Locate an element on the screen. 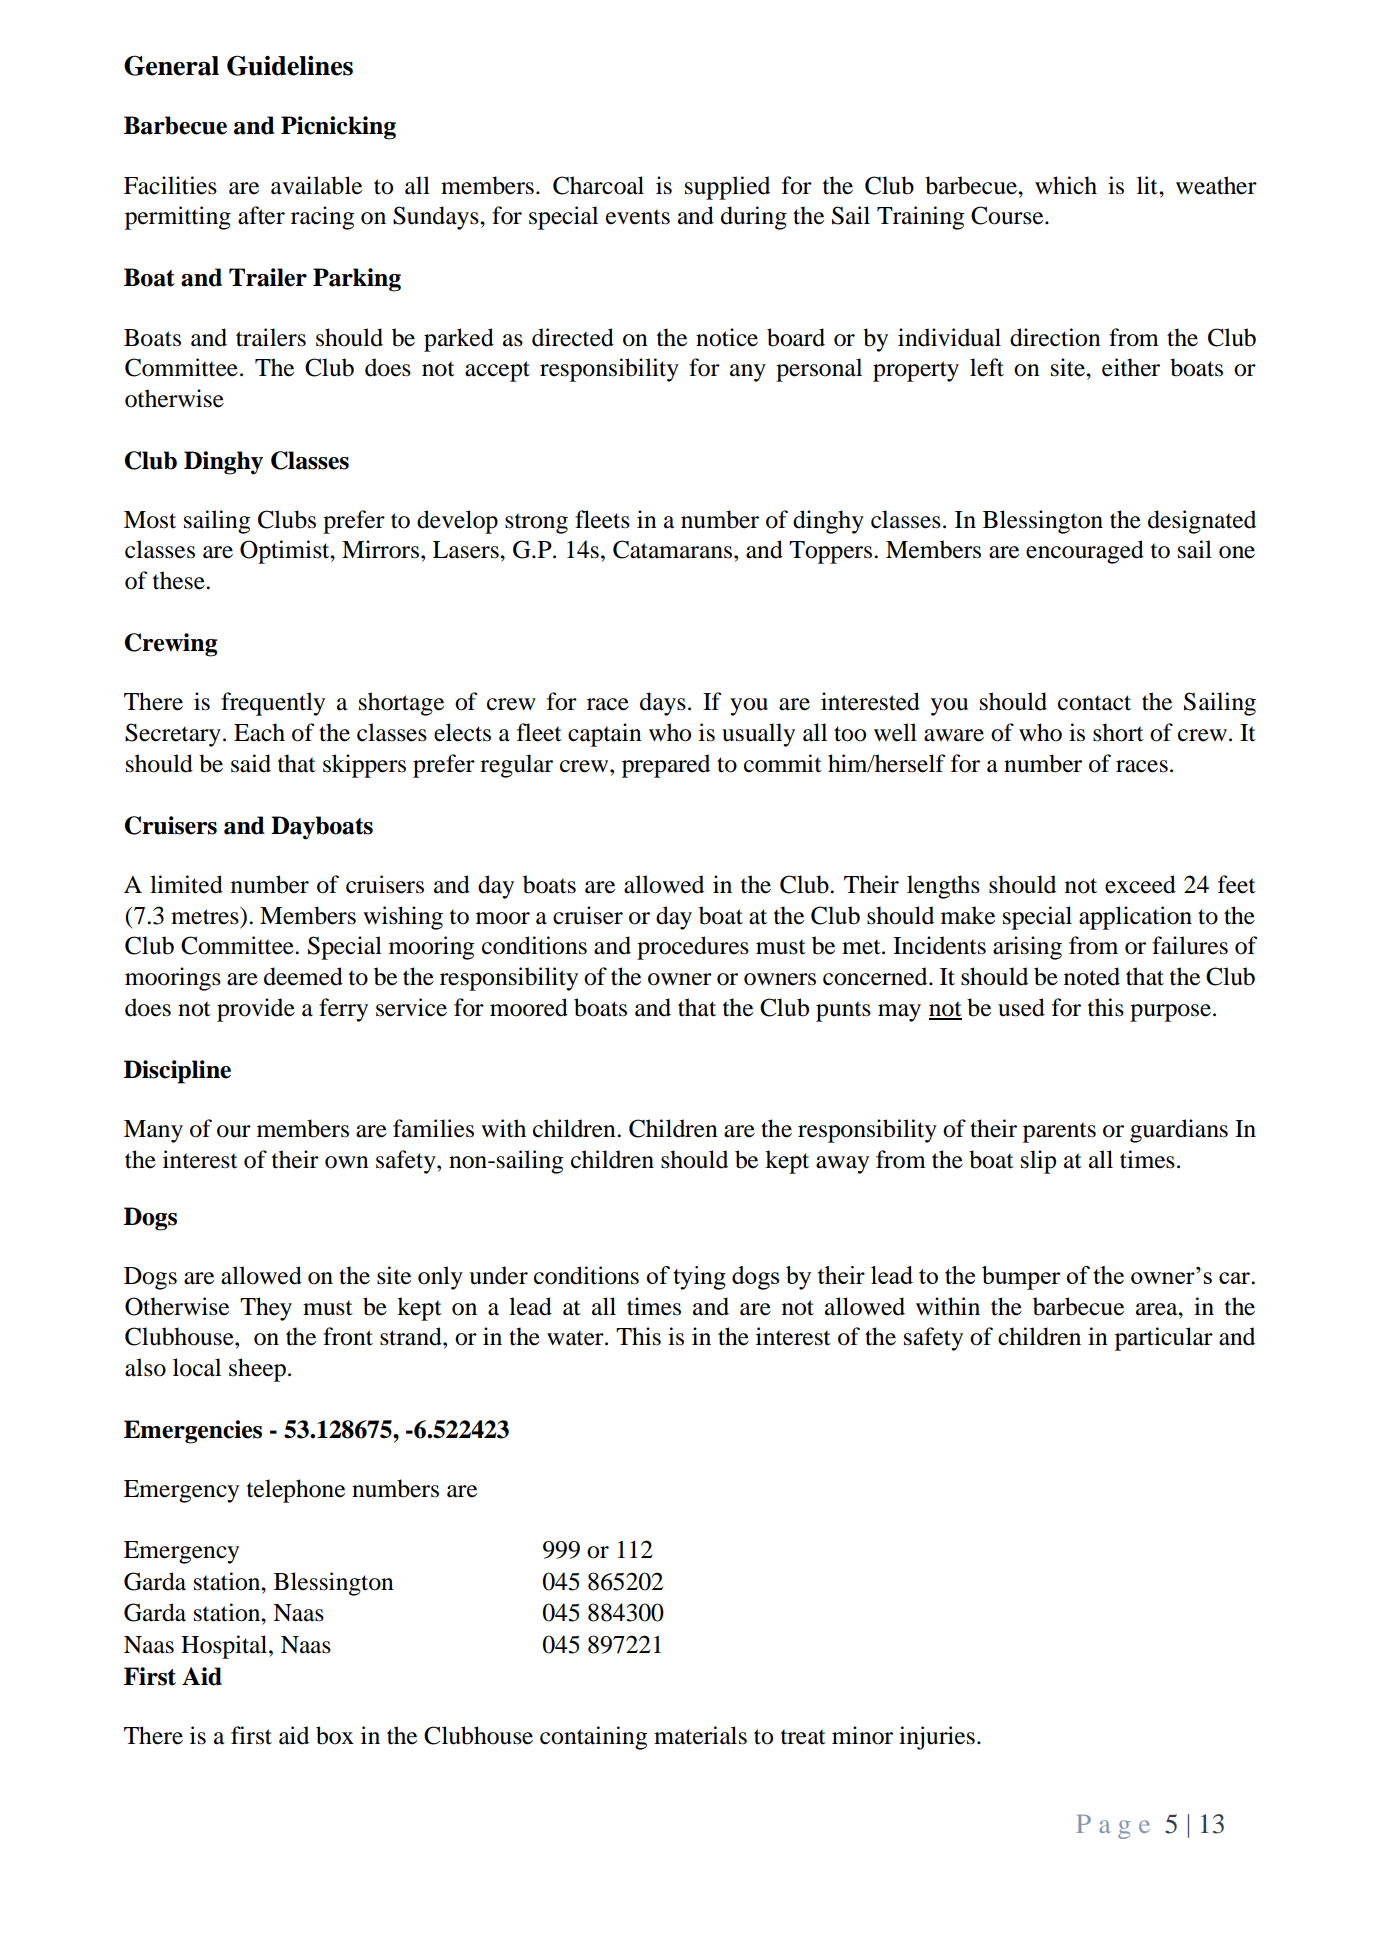 This screenshot has height=1954, width=1381. Most is located at coordinates (150, 520).
